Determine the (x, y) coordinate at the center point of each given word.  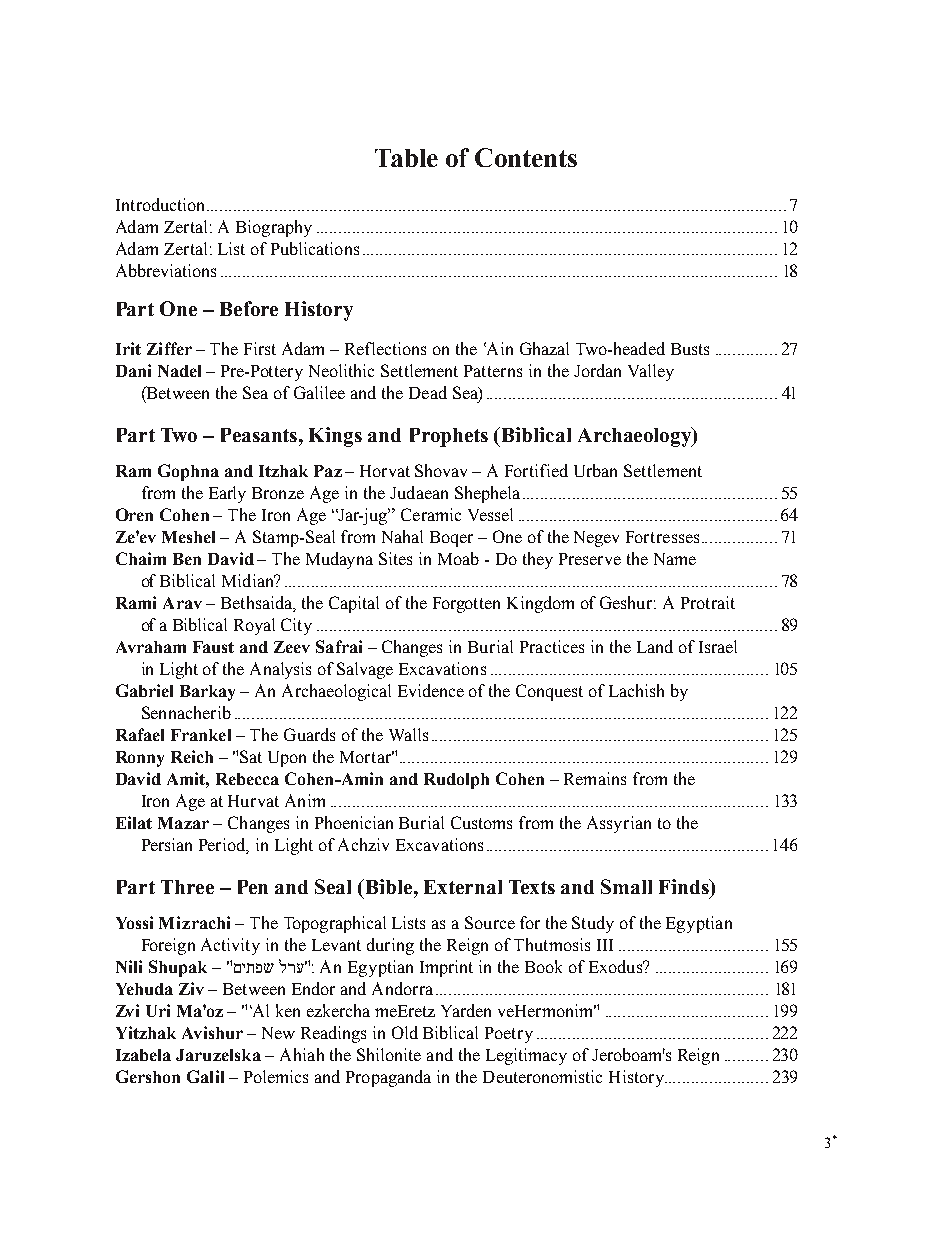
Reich (192, 756)
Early (227, 494)
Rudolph (456, 781)
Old (405, 1032)
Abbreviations (166, 270)
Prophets (449, 437)
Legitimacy (526, 1056)
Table (406, 158)
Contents (526, 157)
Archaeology (636, 437)
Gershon (148, 1076)
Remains (595, 778)
